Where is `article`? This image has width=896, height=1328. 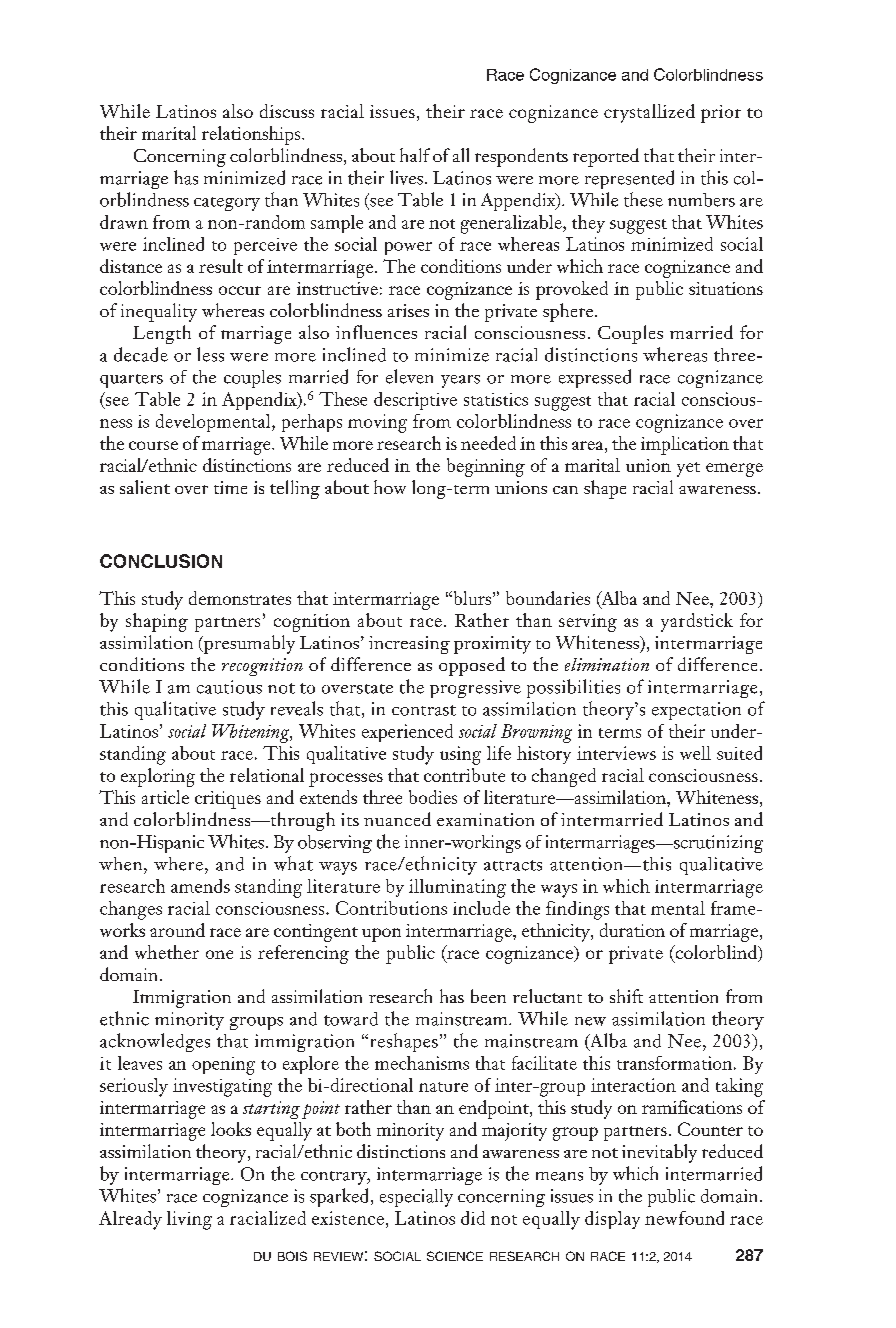
article is located at coordinates (165, 797).
